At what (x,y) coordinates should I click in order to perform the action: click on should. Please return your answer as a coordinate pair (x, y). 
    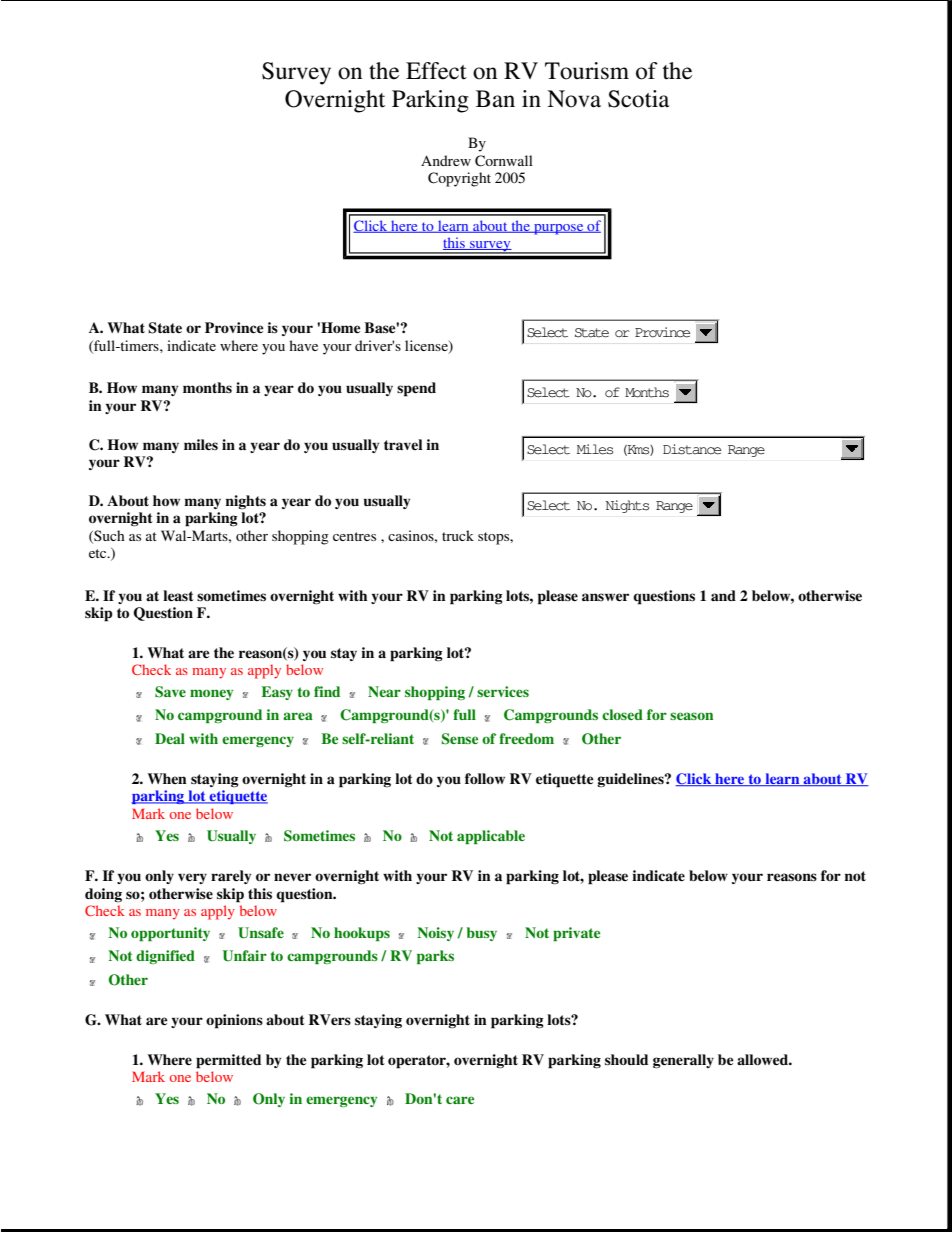
    Looking at the image, I should click on (626, 1059).
